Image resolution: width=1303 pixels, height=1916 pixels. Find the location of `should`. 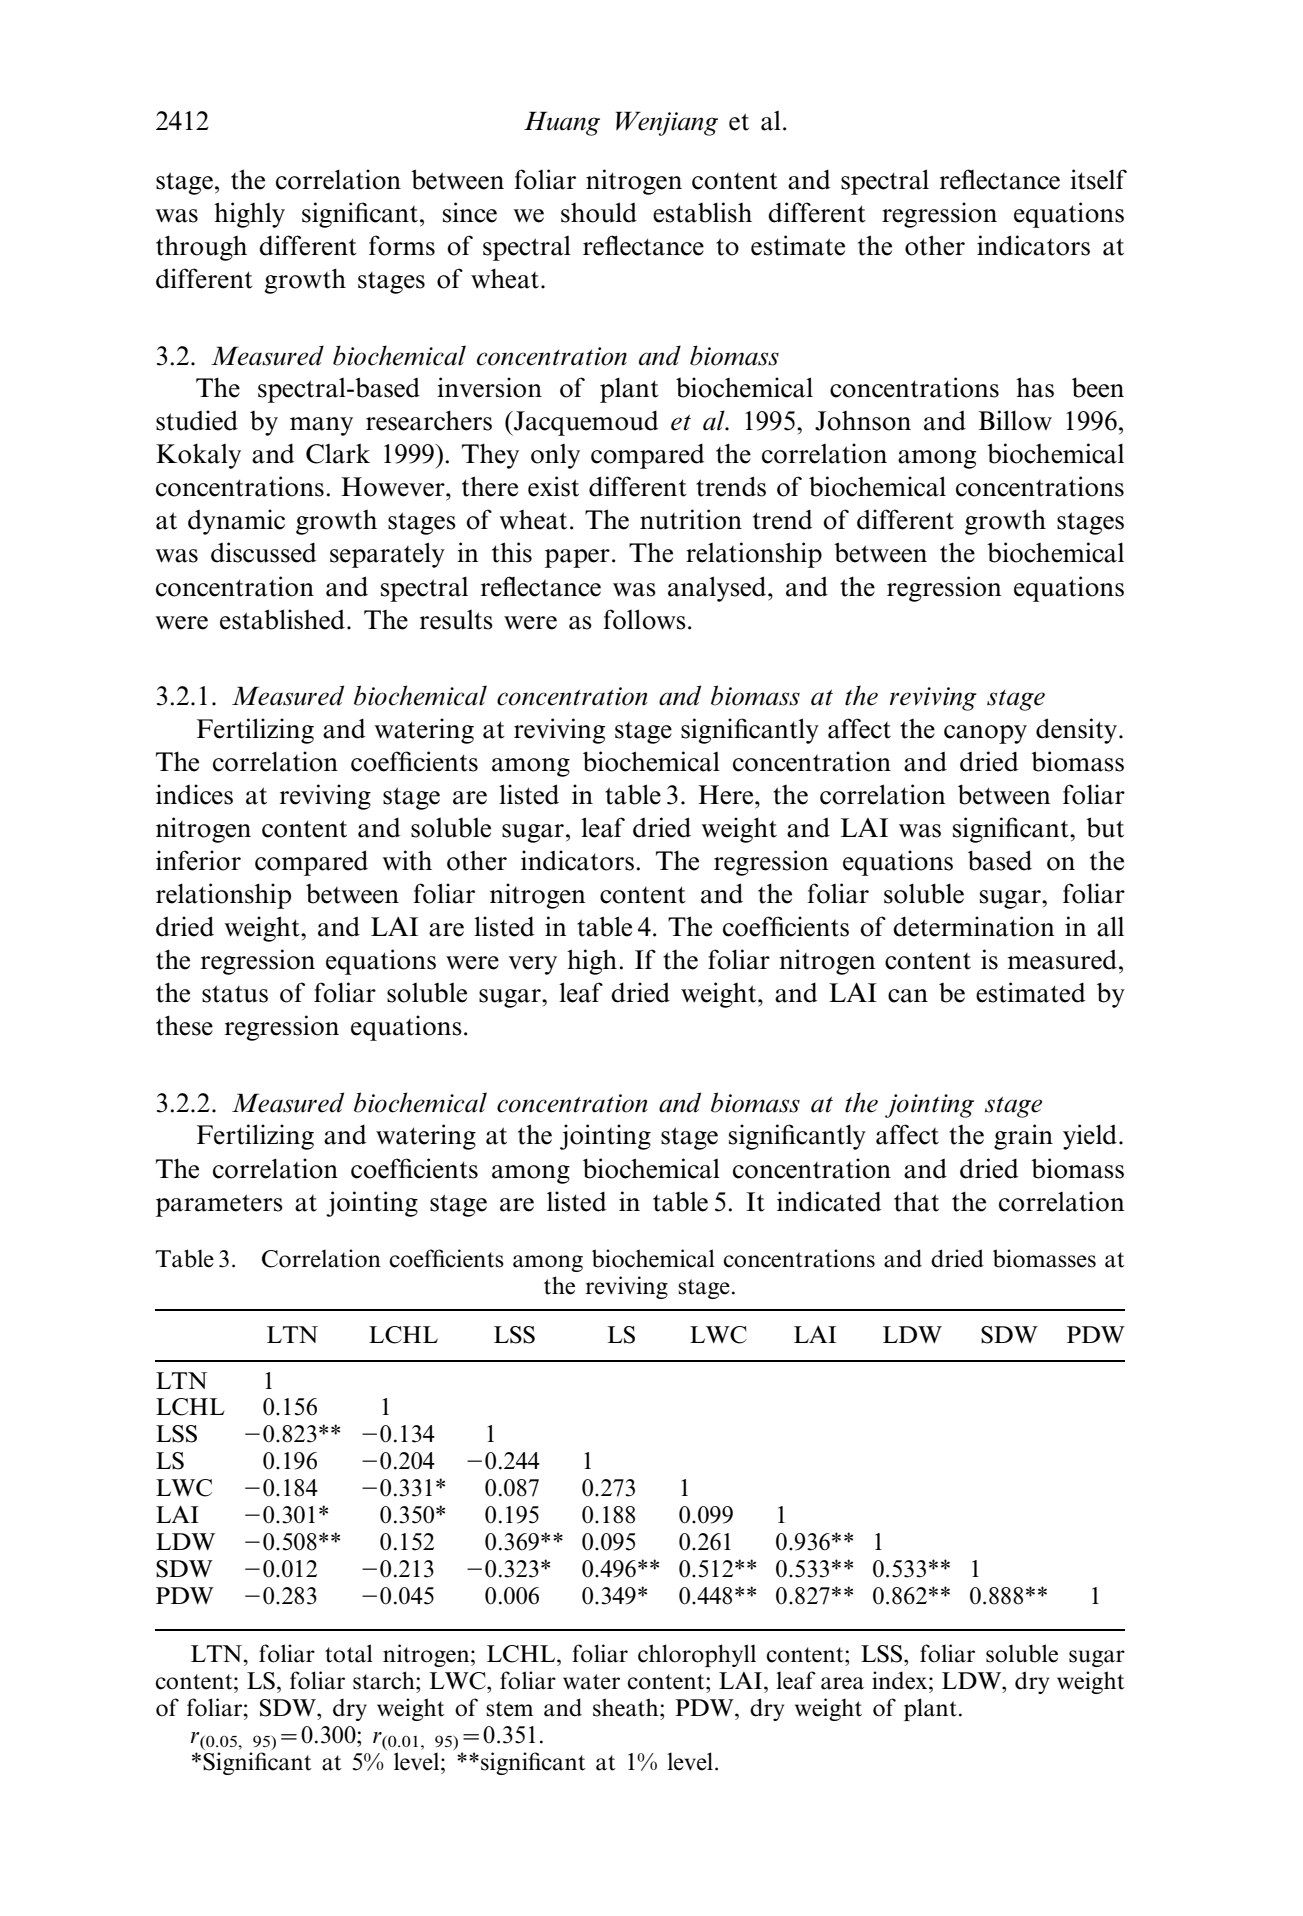

should is located at coordinates (599, 212).
